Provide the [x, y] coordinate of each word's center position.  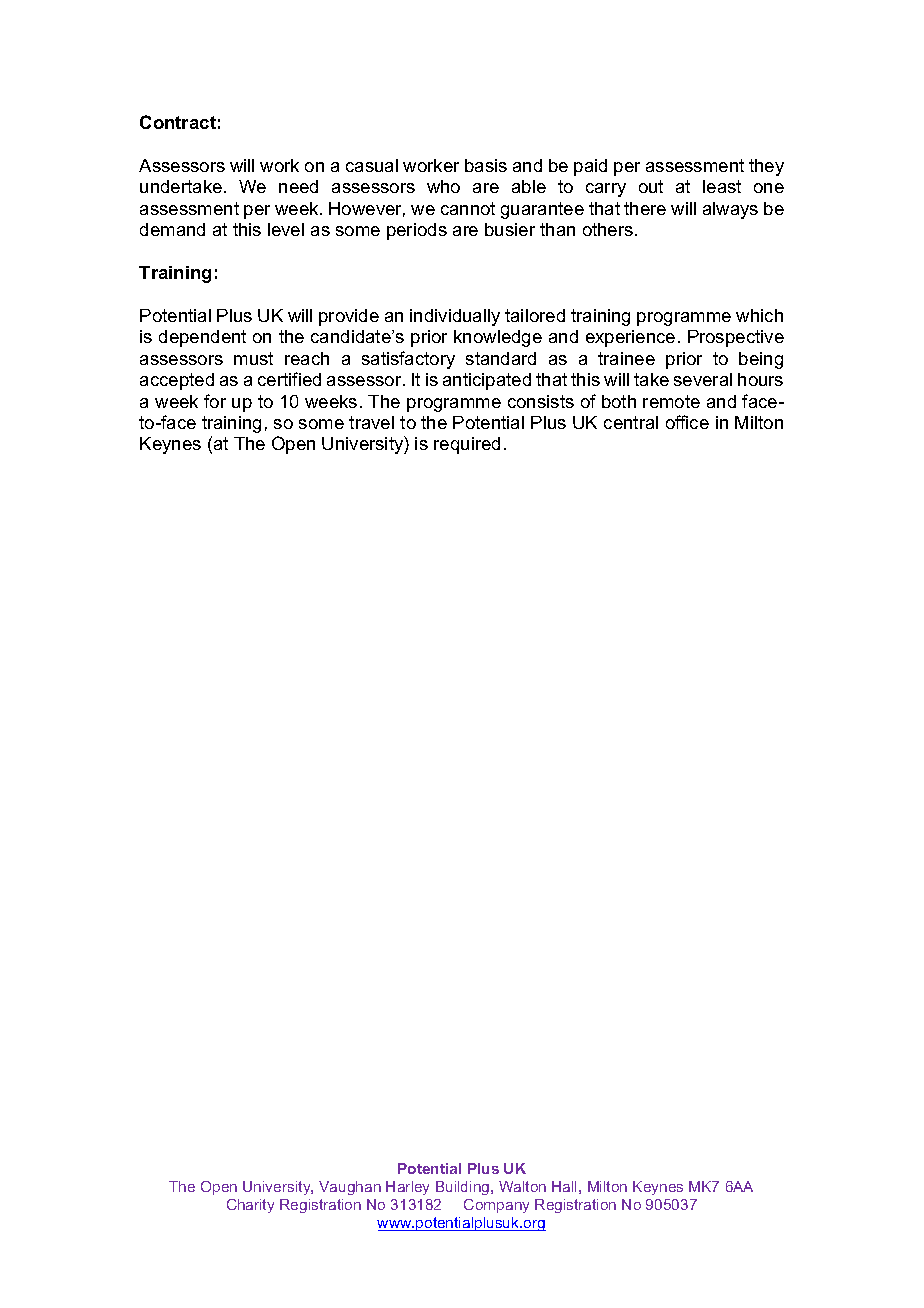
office [687, 422]
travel [371, 422]
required [467, 445]
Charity [250, 1206]
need [298, 186]
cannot [468, 208]
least [722, 186]
